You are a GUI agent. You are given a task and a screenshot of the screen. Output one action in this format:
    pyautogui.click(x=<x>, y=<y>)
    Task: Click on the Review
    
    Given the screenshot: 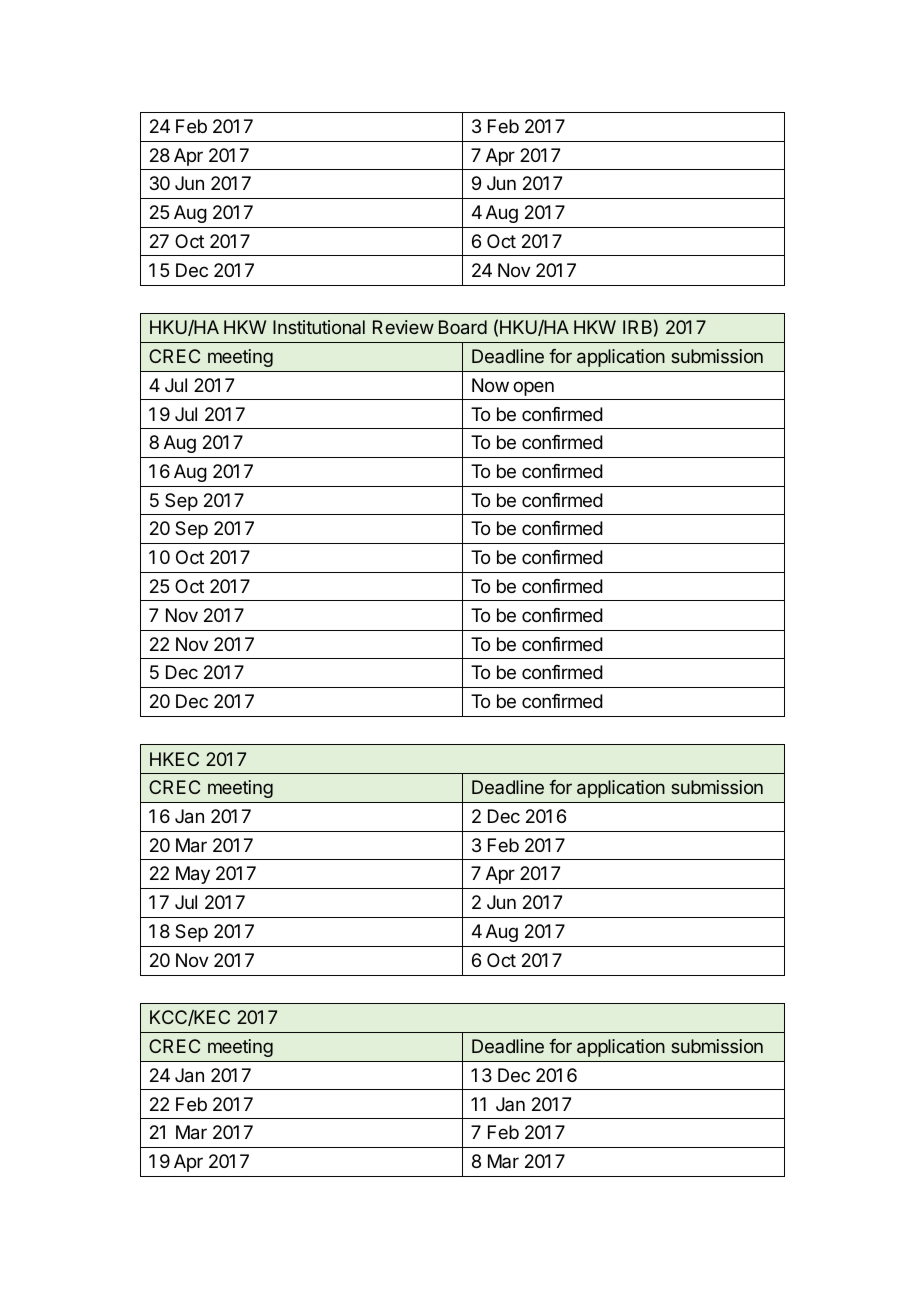 What is the action you would take?
    pyautogui.click(x=403, y=327)
